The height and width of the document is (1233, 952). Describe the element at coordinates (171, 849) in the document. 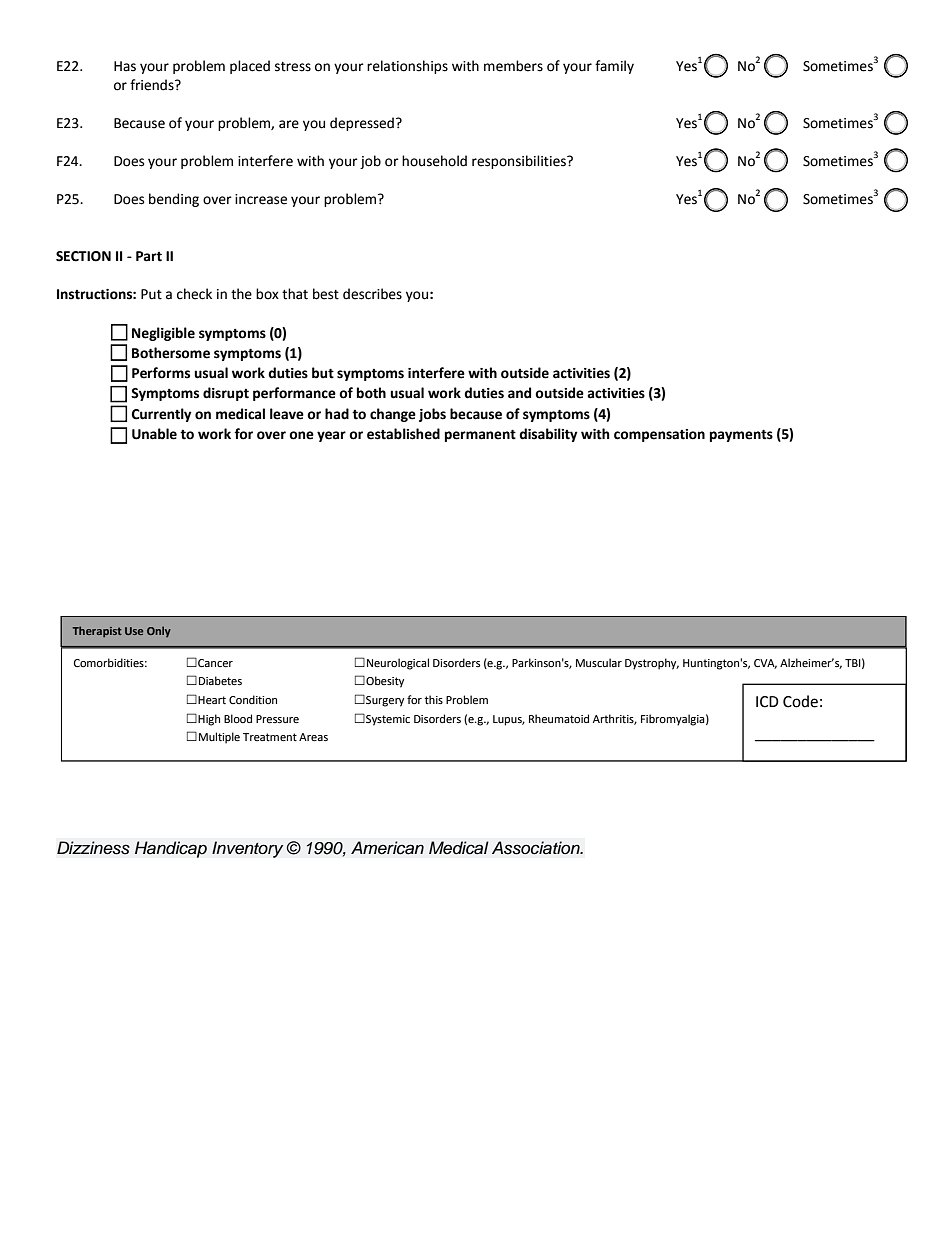

I see `Handicap` at that location.
